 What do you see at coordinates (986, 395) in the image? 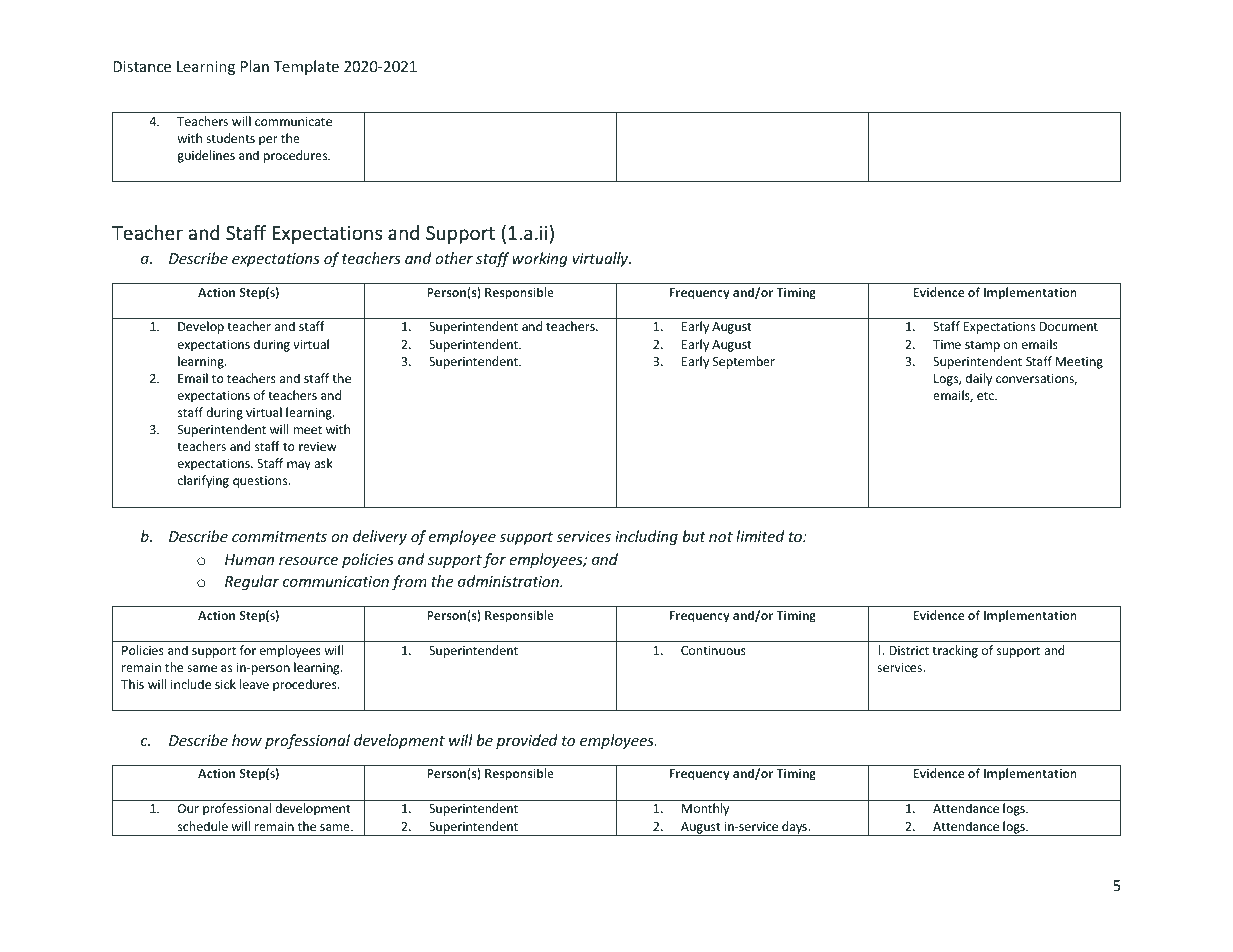
I see `etc` at bounding box center [986, 395].
